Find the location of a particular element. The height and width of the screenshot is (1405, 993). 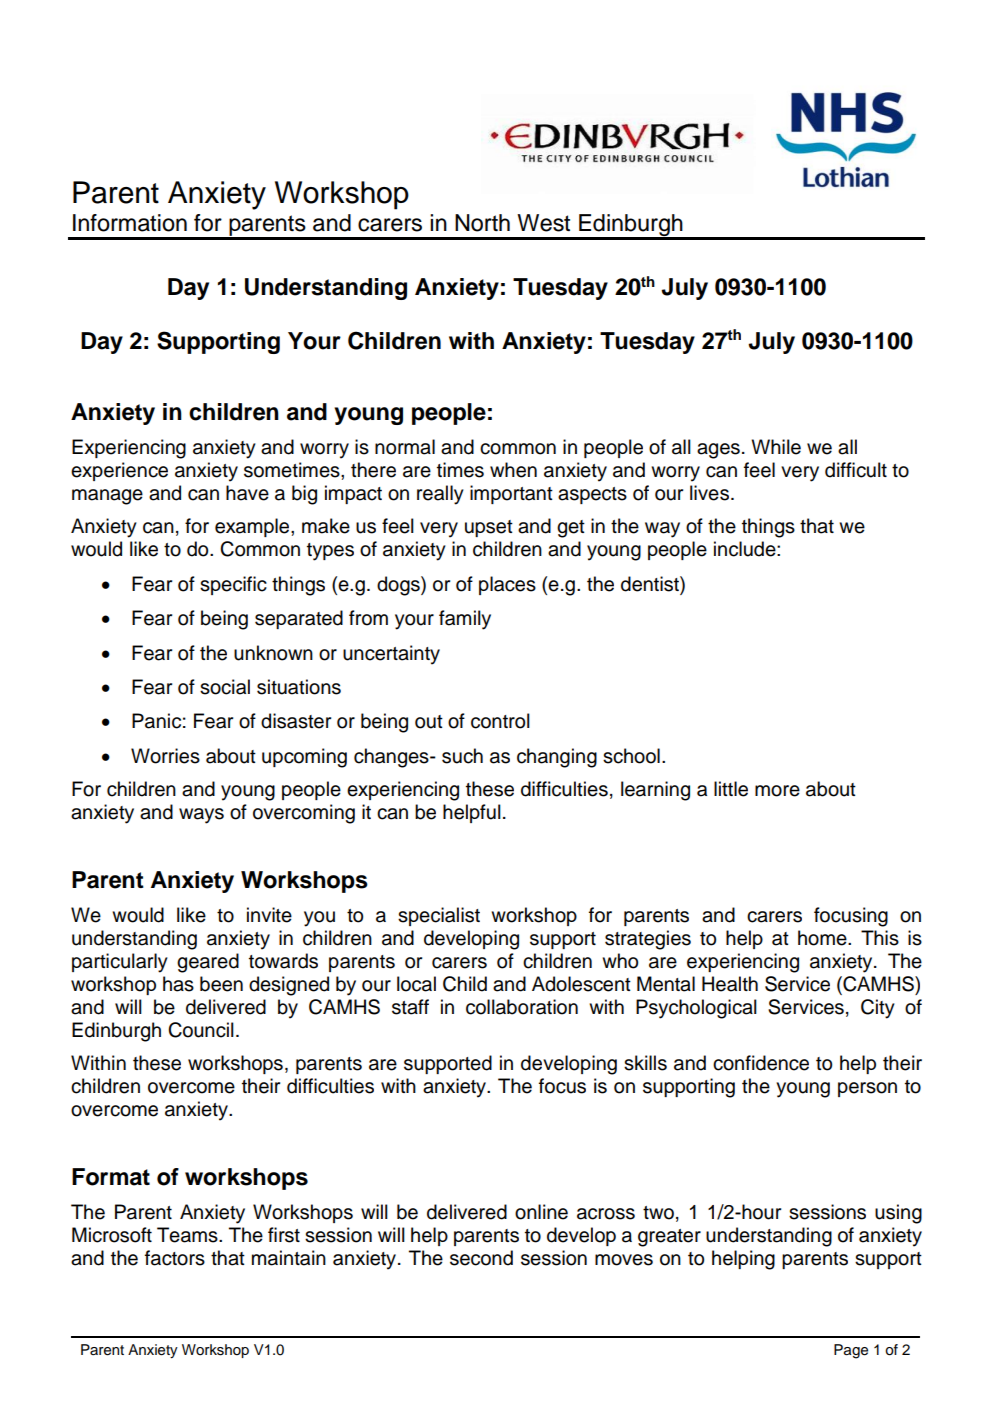

ways is located at coordinates (201, 816).
